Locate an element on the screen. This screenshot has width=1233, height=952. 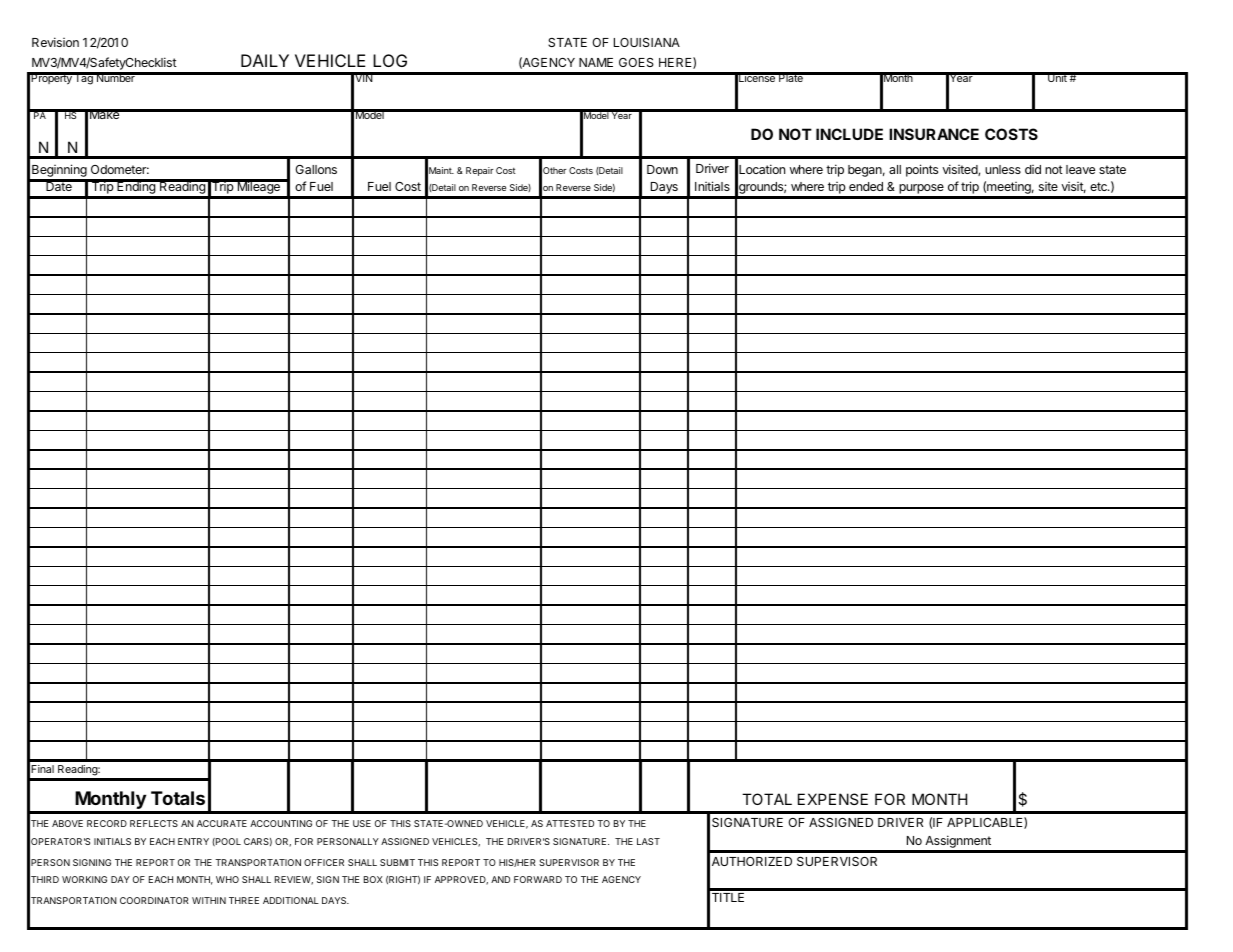
FORWARD is located at coordinates (538, 879).
